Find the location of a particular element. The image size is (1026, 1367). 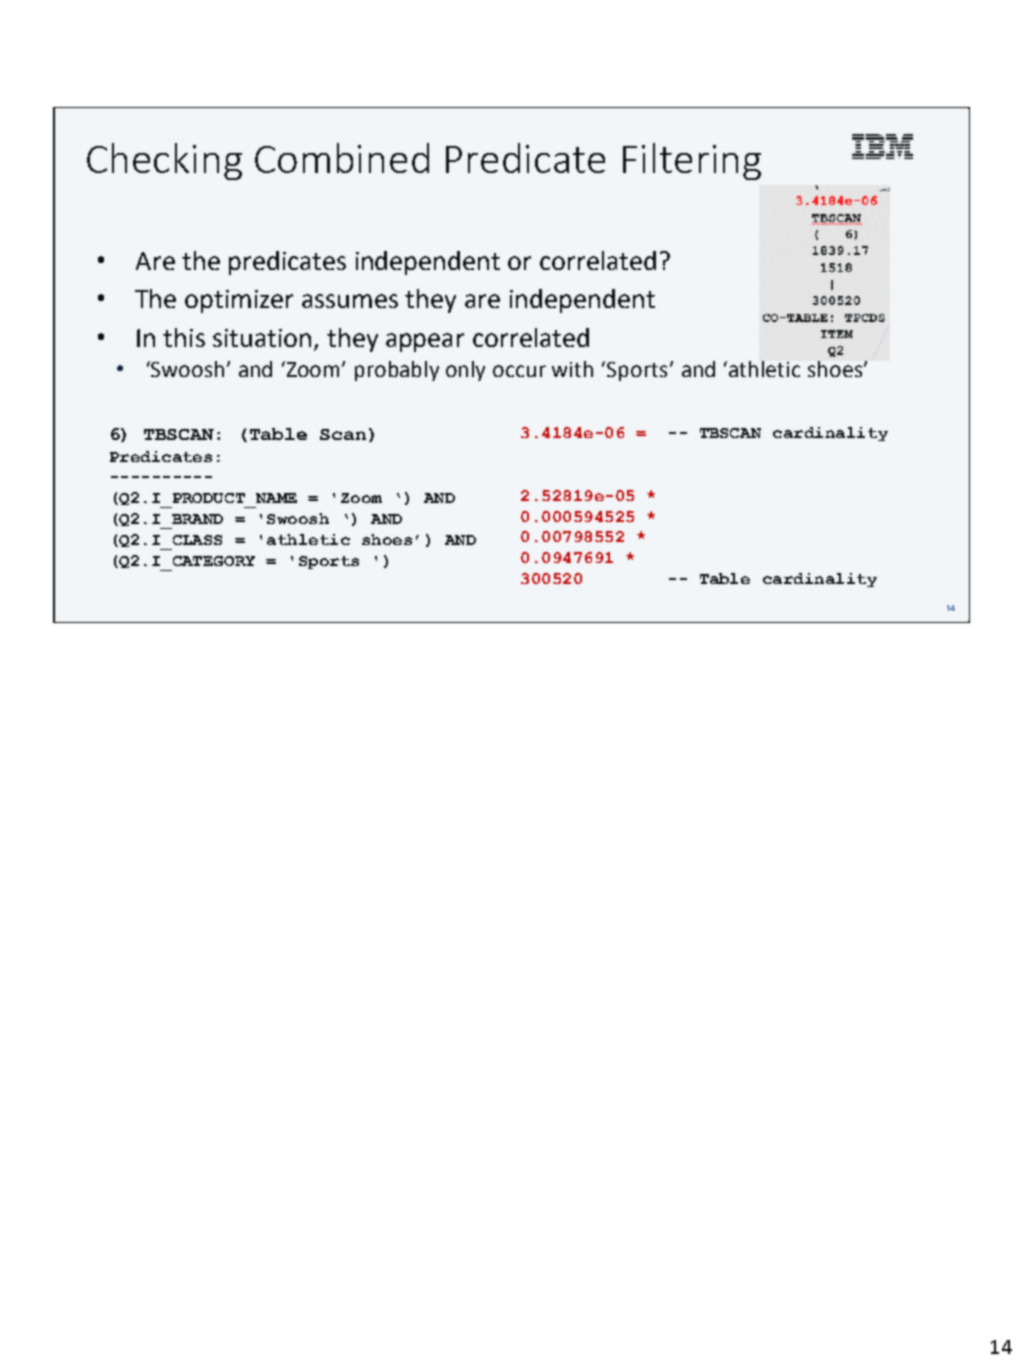

Combined is located at coordinates (342, 158).
